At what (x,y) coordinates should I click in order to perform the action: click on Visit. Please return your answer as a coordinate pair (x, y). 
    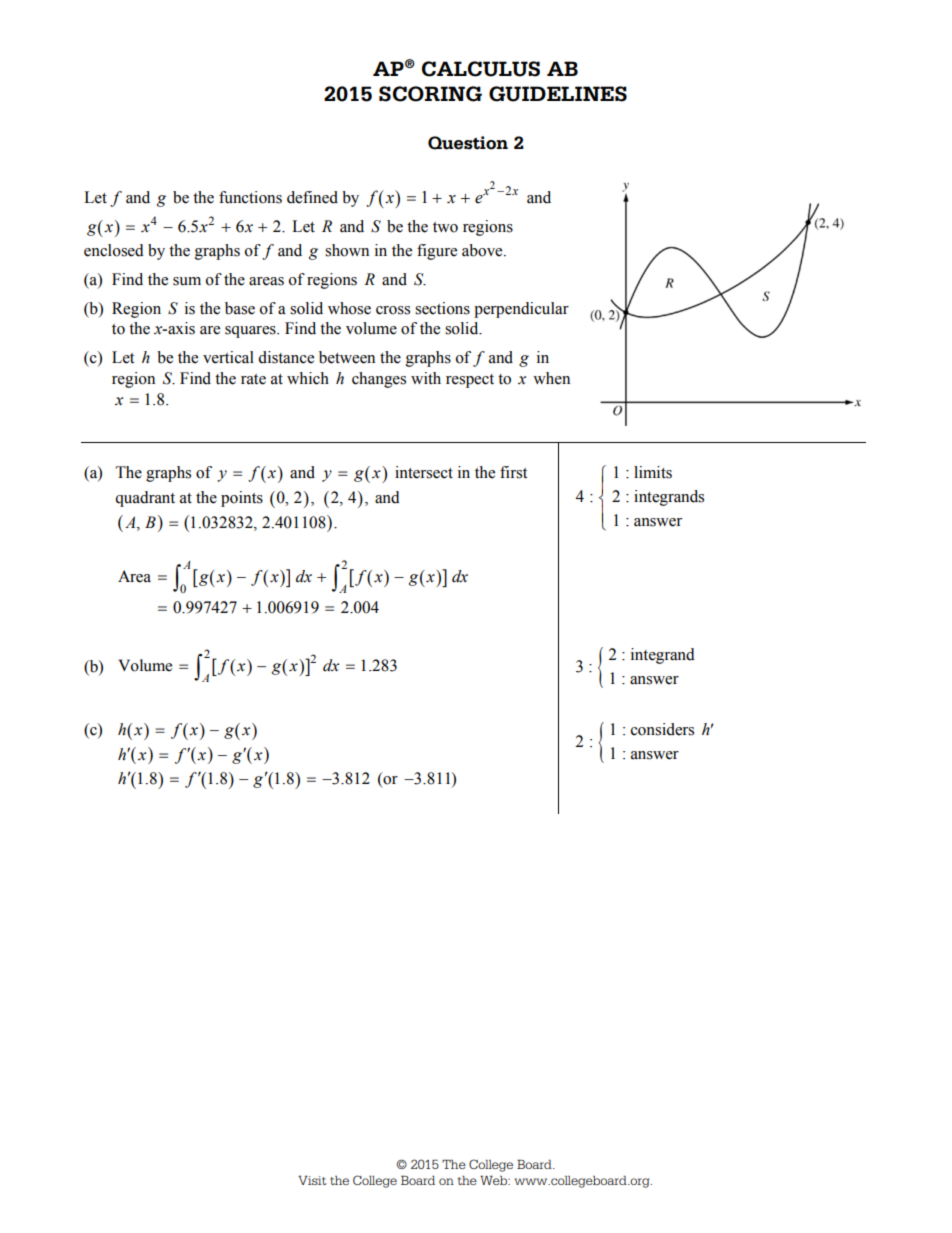
    Looking at the image, I should click on (312, 1180).
